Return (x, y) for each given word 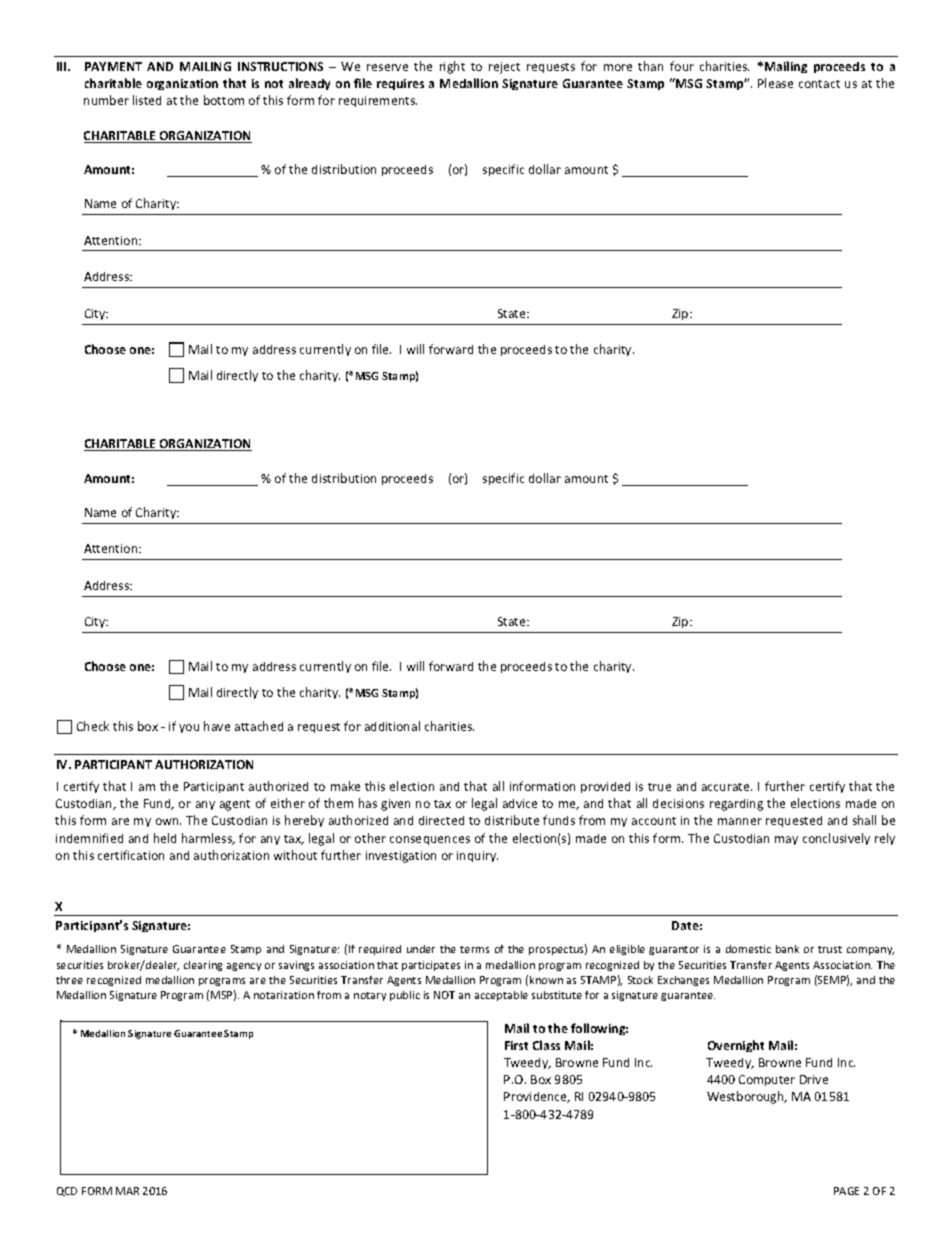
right (452, 67)
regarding (736, 805)
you (189, 728)
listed (147, 100)
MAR (127, 1191)
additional (392, 726)
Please (775, 83)
